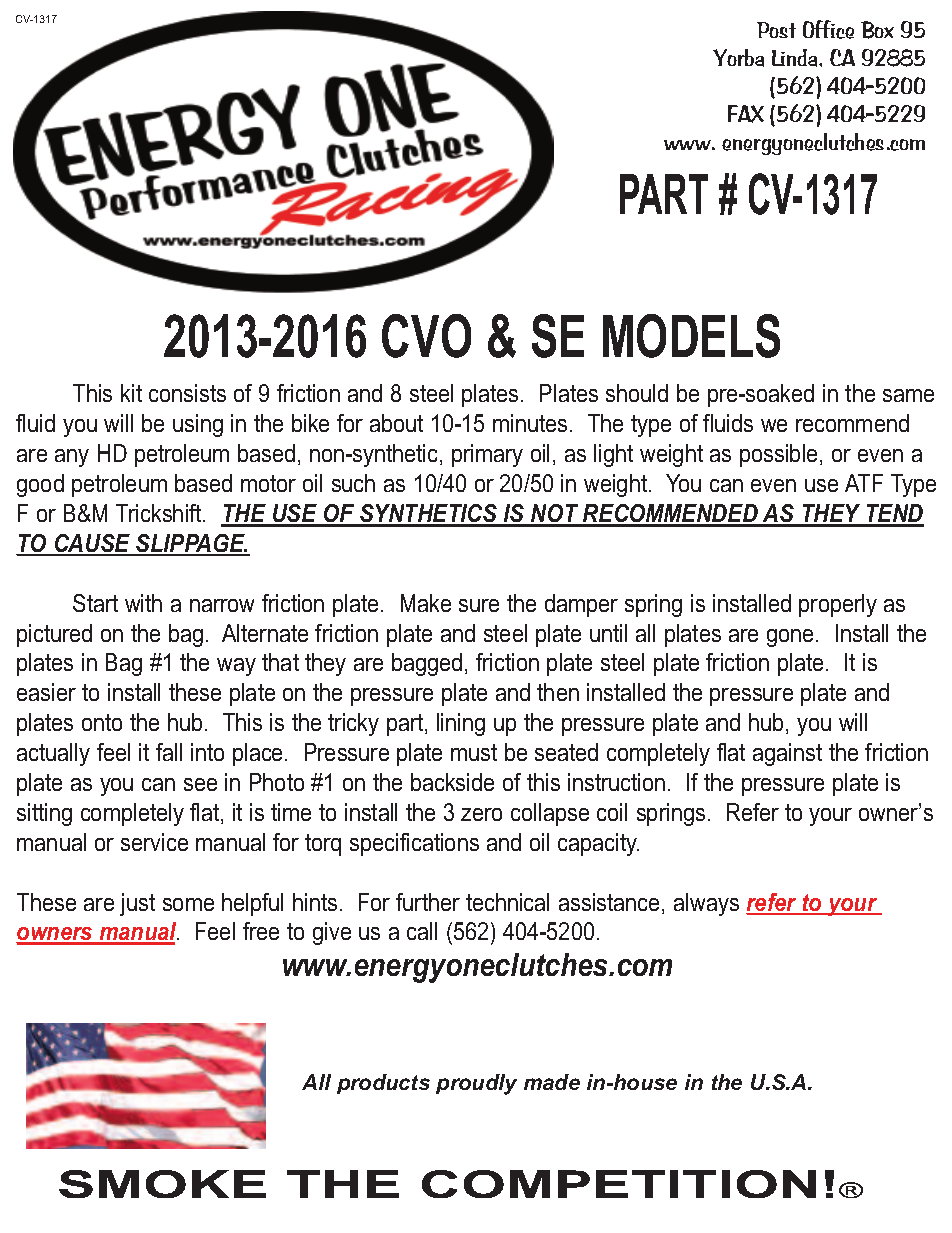  Describe the element at coordinates (787, 754) in the screenshot. I see `against` at that location.
